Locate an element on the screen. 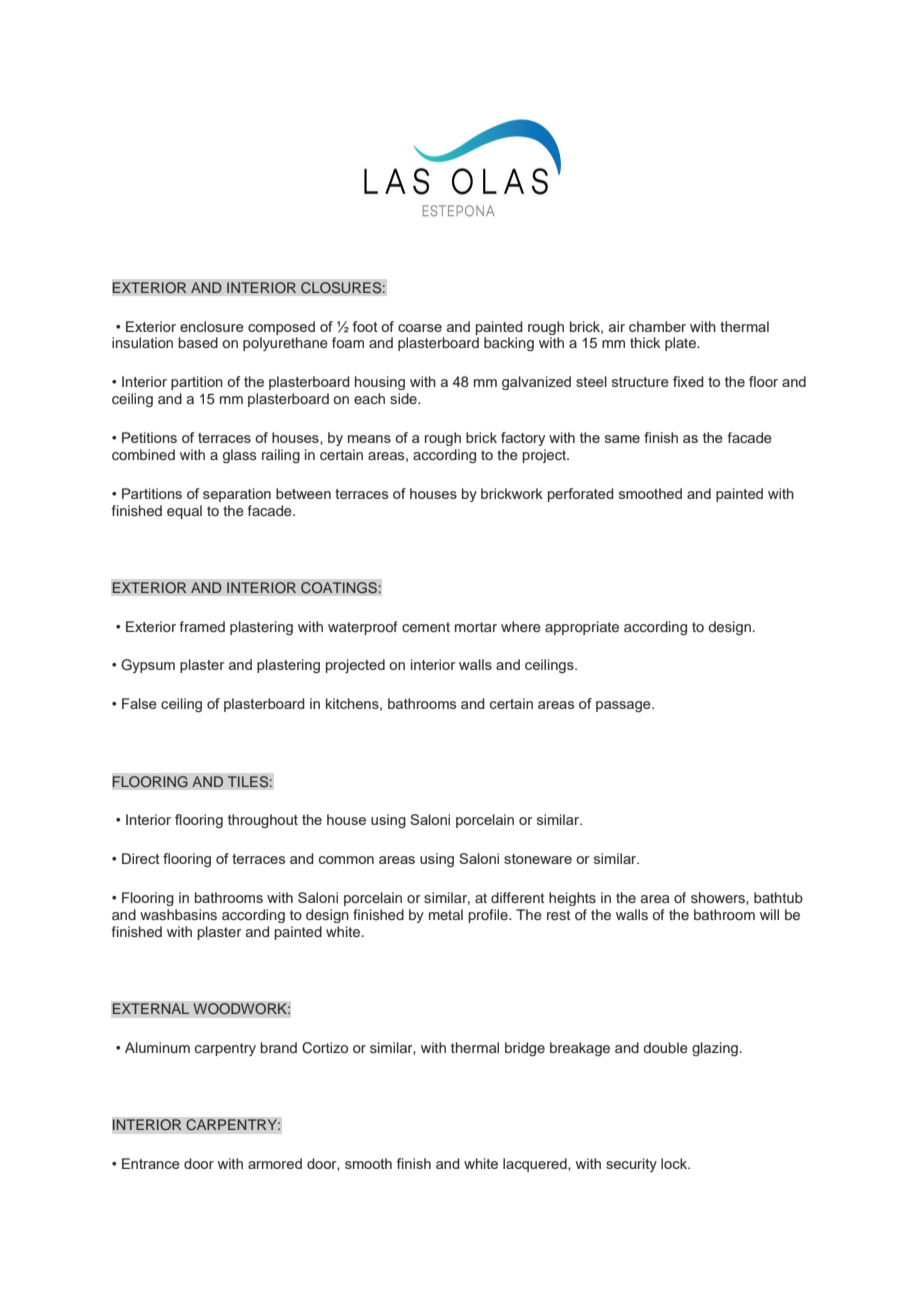  armored is located at coordinates (275, 1163).
